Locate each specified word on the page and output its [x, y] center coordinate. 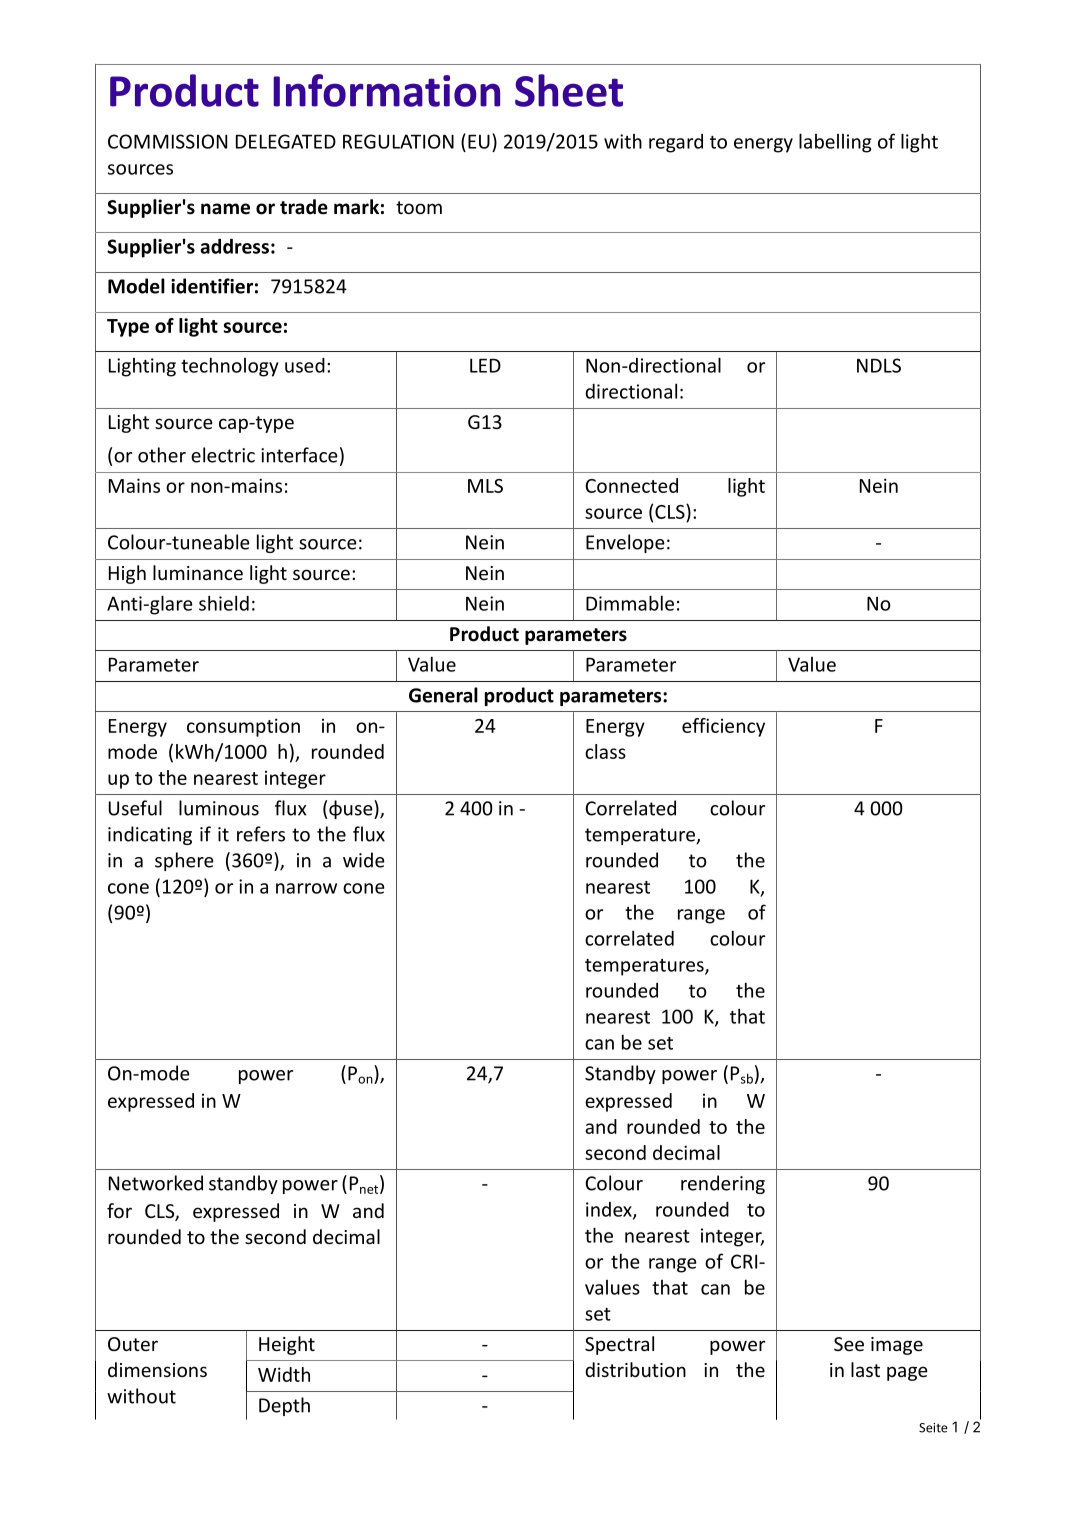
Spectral [619, 1345]
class [605, 751]
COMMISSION [167, 141]
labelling [835, 143]
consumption [243, 727]
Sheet [569, 90]
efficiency [723, 727]
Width [284, 1374]
